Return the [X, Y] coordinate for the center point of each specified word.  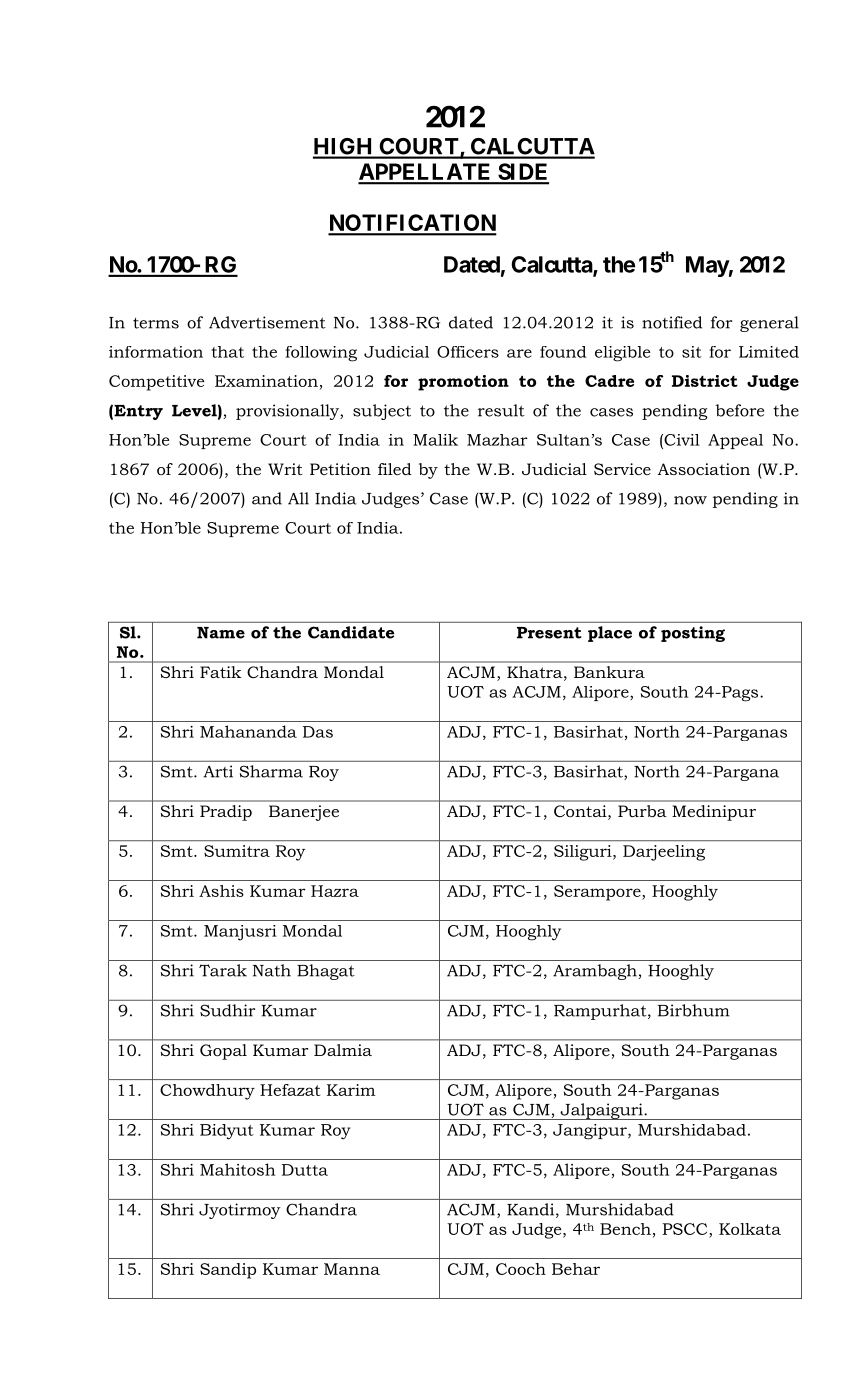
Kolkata [750, 1229]
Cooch [521, 1269]
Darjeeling [664, 853]
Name [221, 633]
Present [549, 633]
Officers [468, 352]
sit [692, 352]
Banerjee [304, 813]
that [227, 352]
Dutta [305, 1170]
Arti [218, 771]
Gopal [223, 1052]
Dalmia [343, 1050]
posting [693, 634]
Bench [625, 1229]
